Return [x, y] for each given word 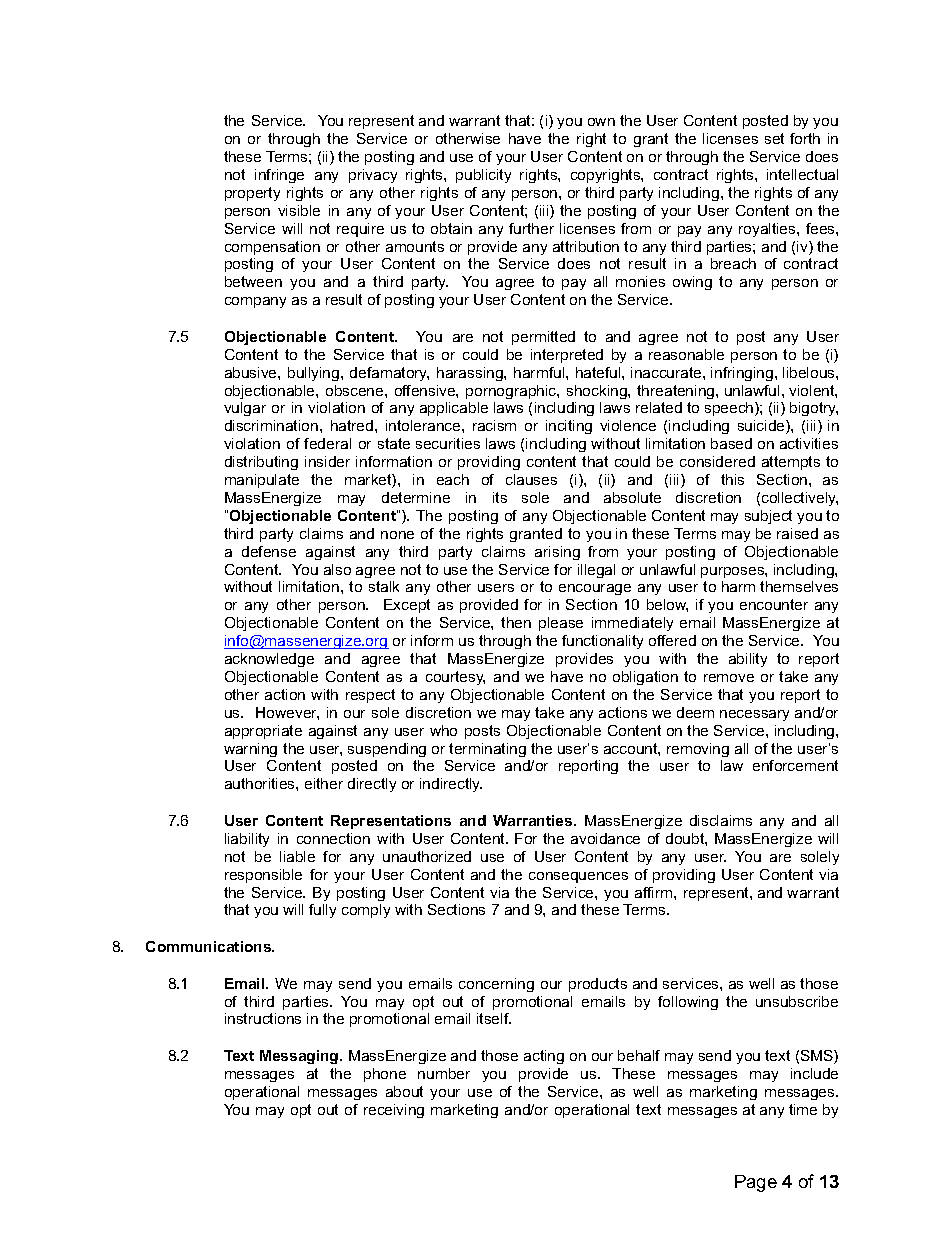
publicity [483, 176]
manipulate [262, 481]
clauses [531, 479]
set [774, 138]
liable [297, 856]
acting [544, 1057]
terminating [487, 750]
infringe [279, 176]
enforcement [795, 765]
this [732, 479]
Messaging [300, 1057]
